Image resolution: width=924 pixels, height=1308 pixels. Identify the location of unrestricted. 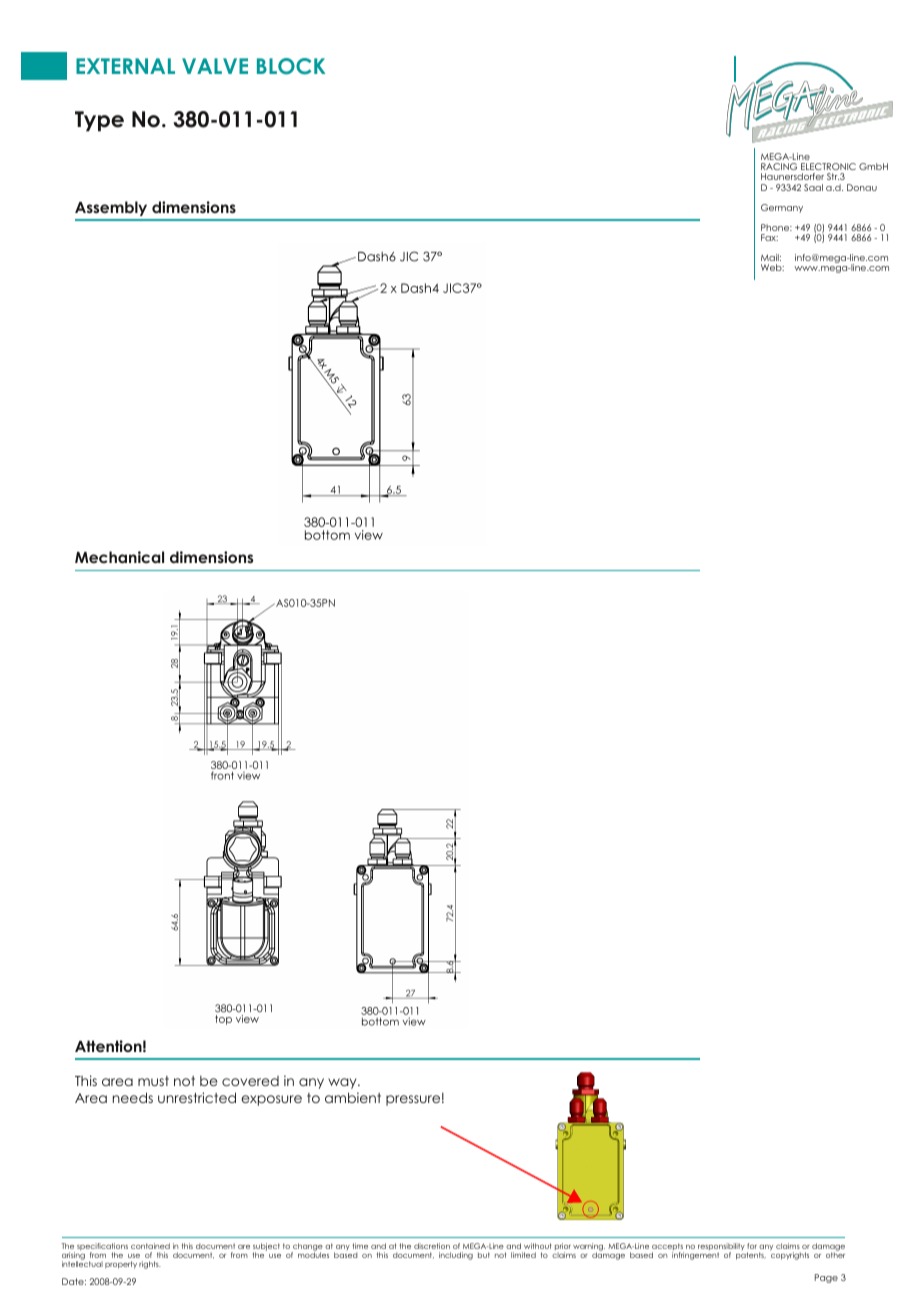
(197, 1097).
